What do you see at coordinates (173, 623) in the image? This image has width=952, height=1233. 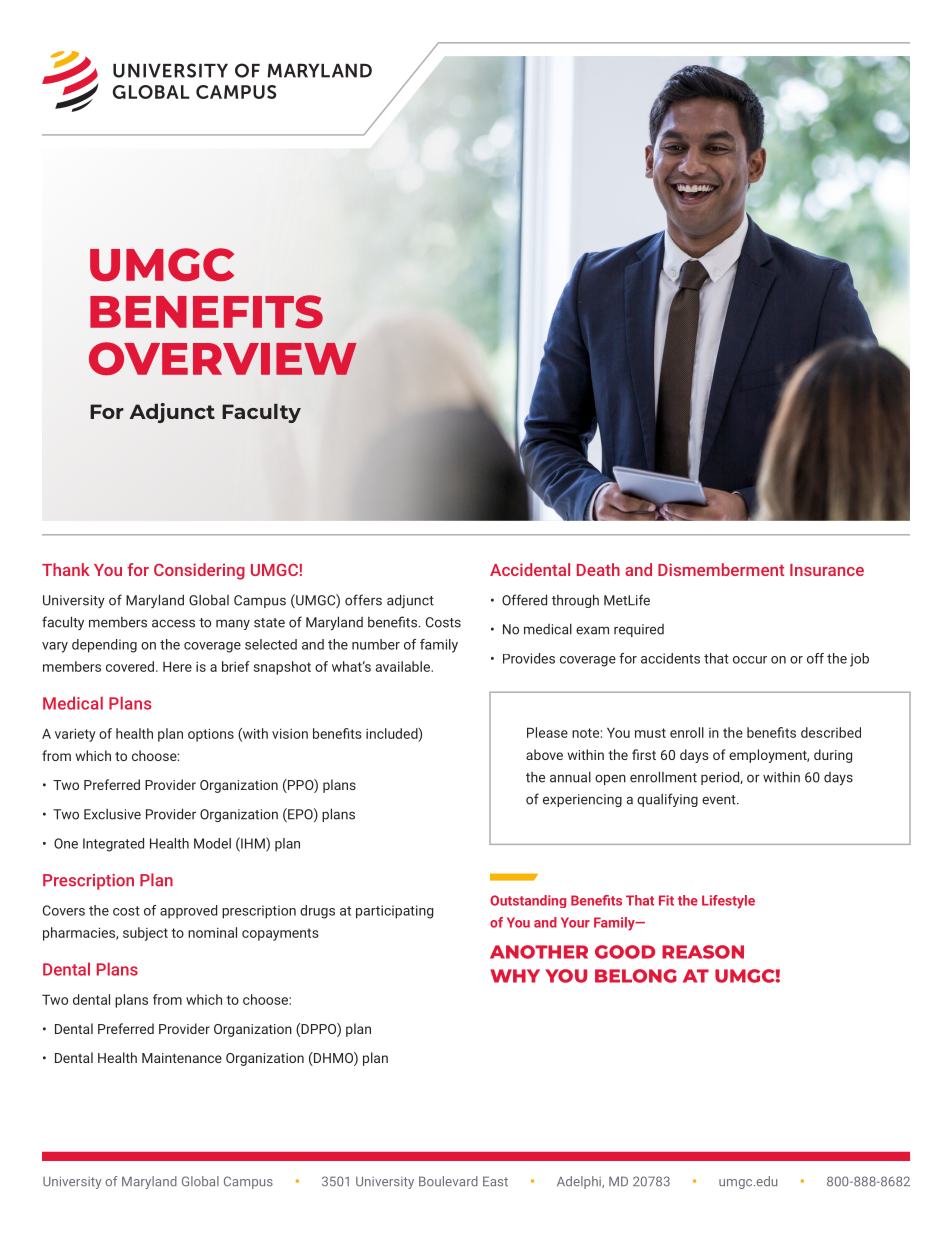 I see `access` at bounding box center [173, 623].
